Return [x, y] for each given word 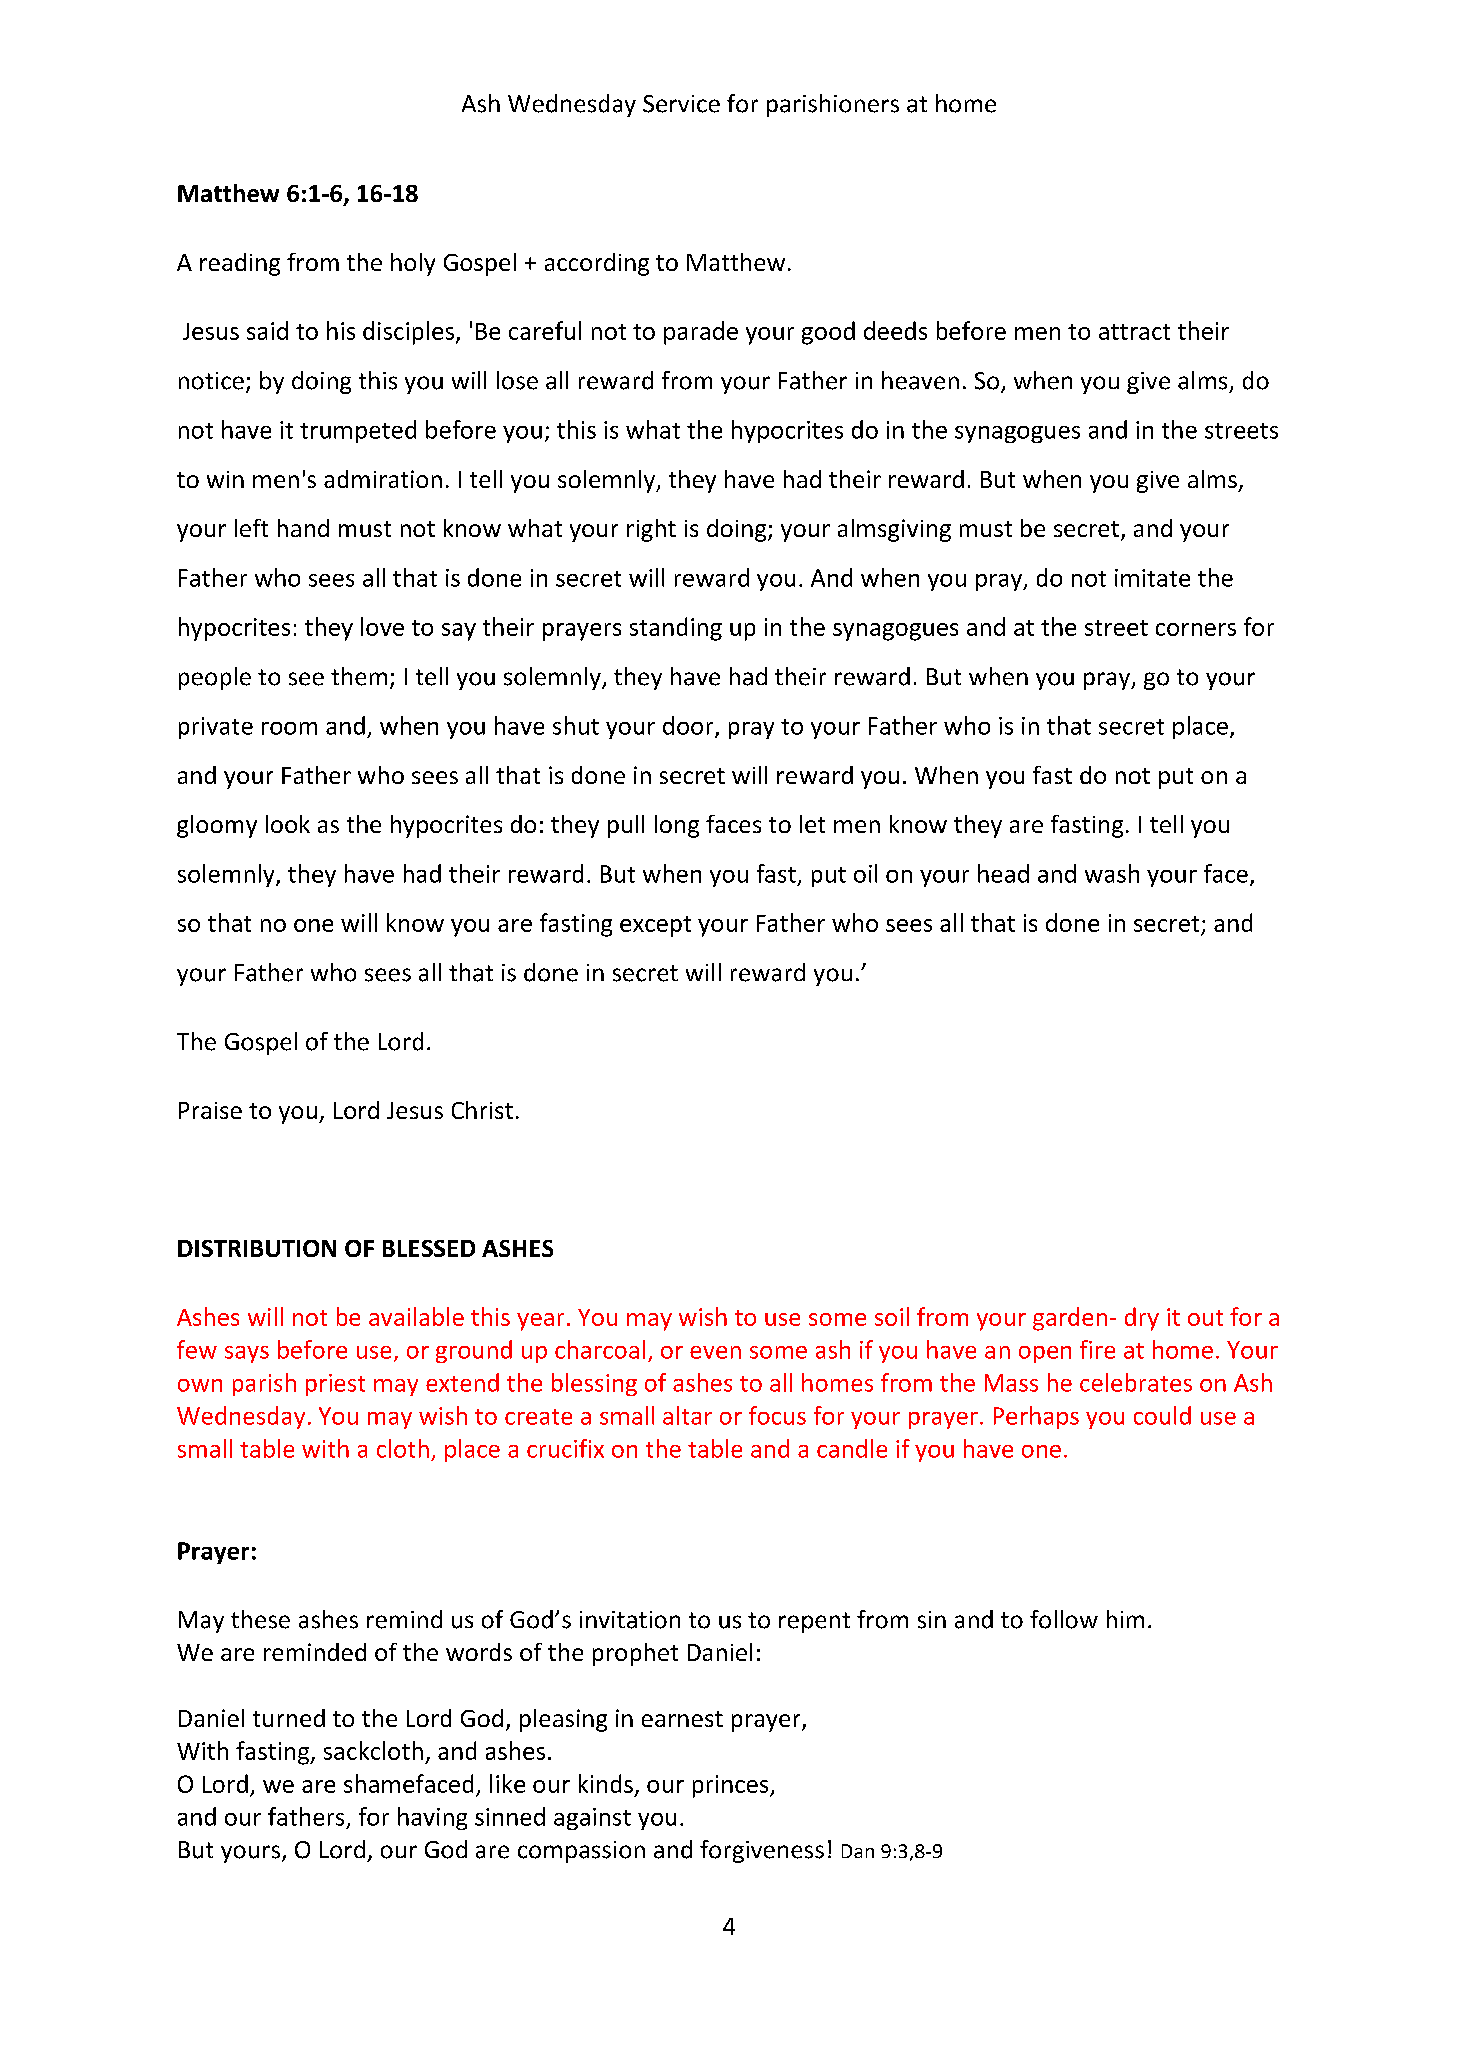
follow [1064, 1619]
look [288, 824]
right [651, 530]
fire [1097, 1349]
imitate [1152, 578]
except [655, 926]
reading [240, 264]
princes [732, 1786]
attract [1134, 332]
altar [687, 1415]
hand [303, 528]
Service [681, 104]
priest [335, 1385]
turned [289, 1718]
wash [1112, 873]
